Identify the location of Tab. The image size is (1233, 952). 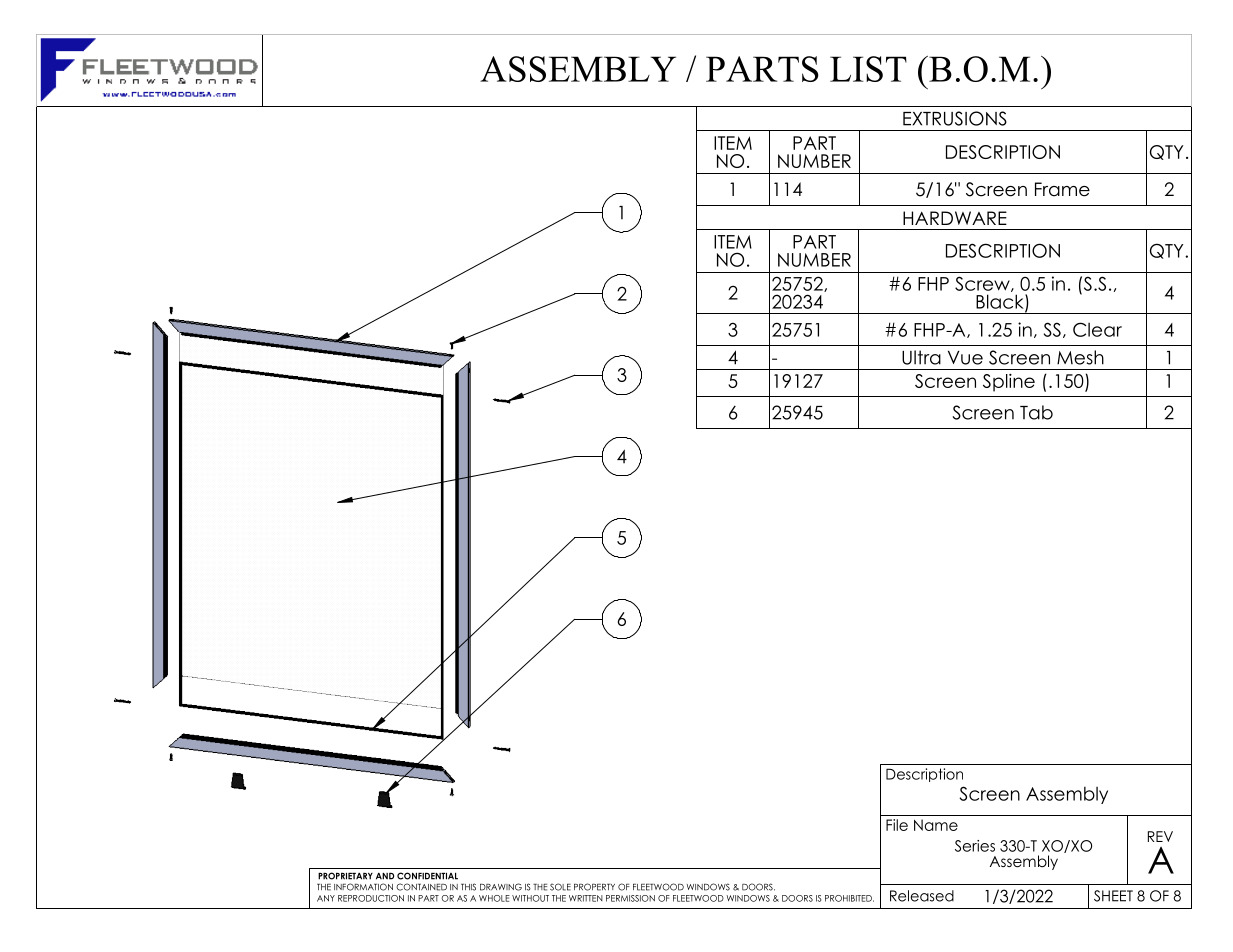
(1036, 412).
